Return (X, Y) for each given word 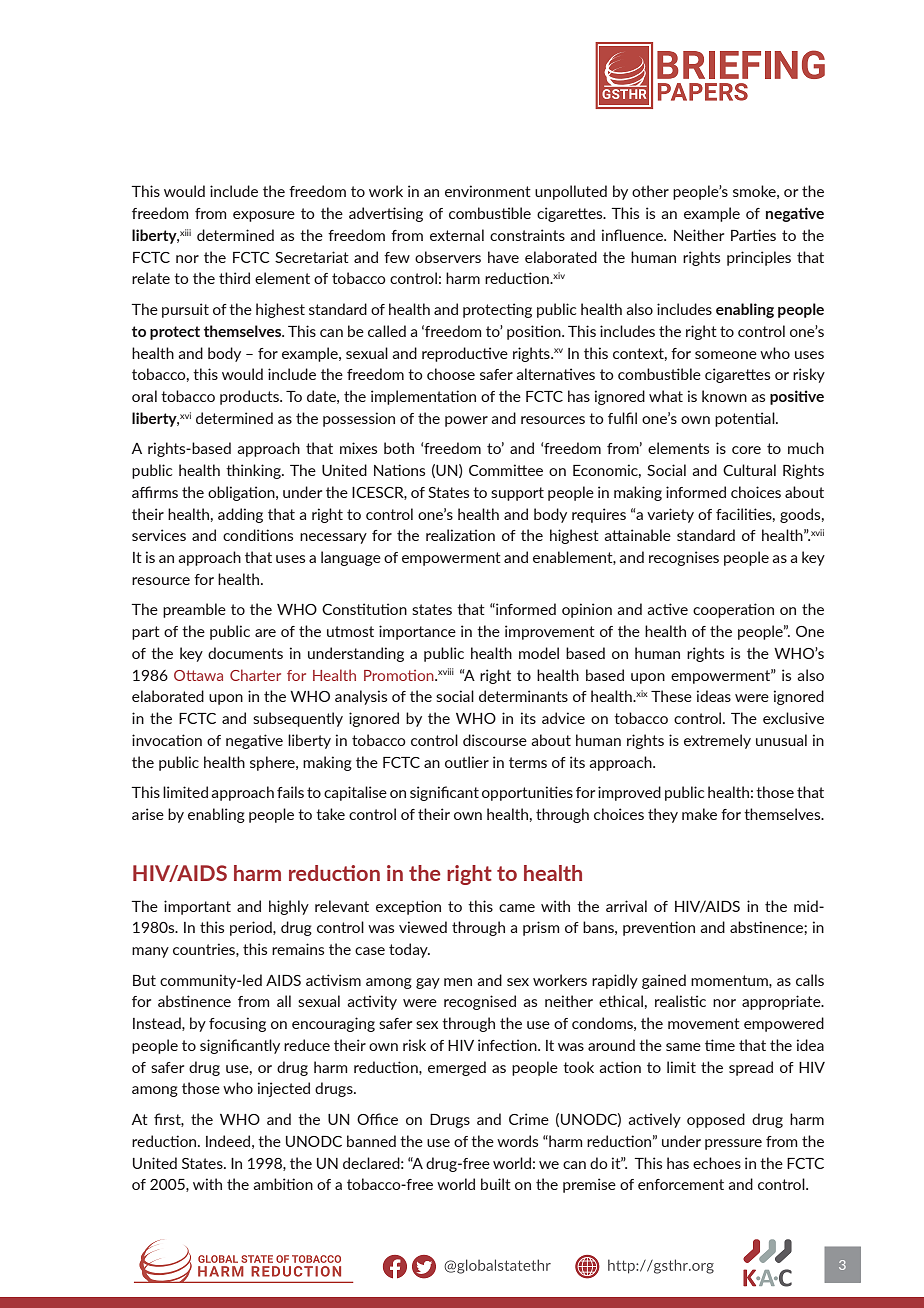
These (671, 696)
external (457, 235)
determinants (523, 696)
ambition (283, 1184)
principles (759, 258)
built (496, 1184)
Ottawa (198, 675)
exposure (264, 216)
